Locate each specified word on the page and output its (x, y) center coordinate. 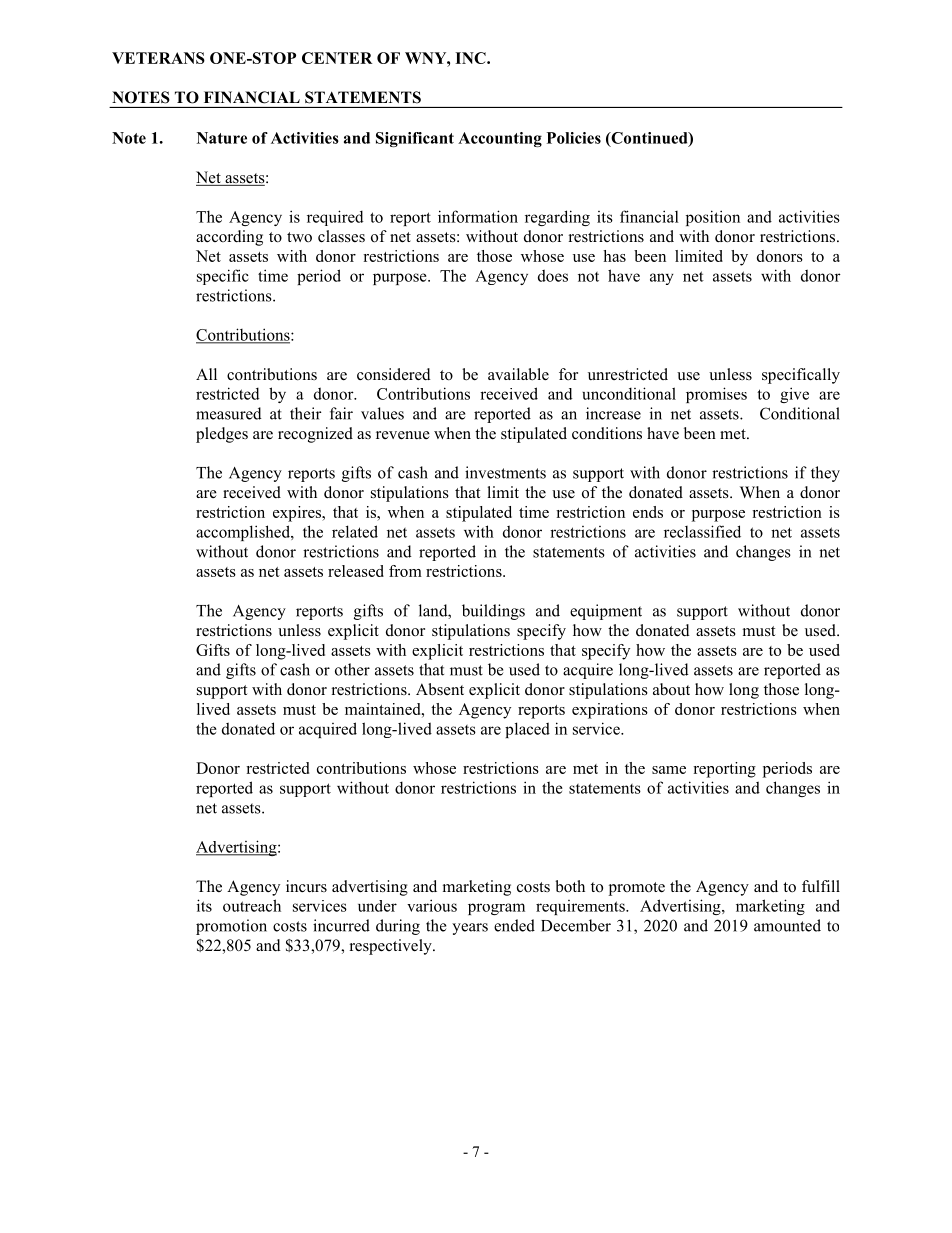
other (352, 669)
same (669, 770)
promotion (231, 927)
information (478, 216)
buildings (493, 612)
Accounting (500, 139)
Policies (574, 138)
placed (527, 730)
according (229, 238)
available (518, 374)
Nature (222, 138)
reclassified (702, 531)
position (713, 218)
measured (229, 413)
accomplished (244, 533)
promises (716, 395)
